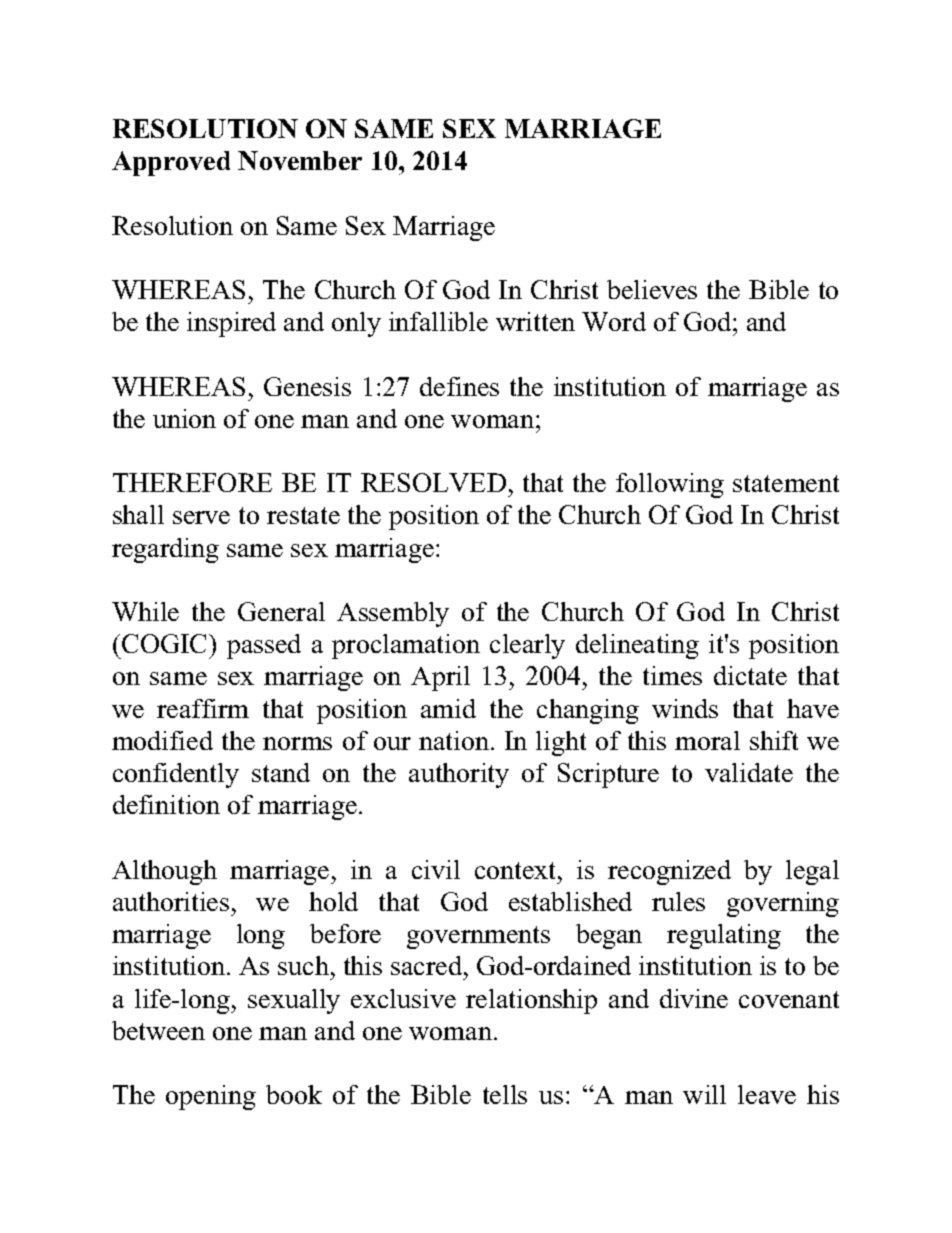  What do you see at coordinates (176, 775) in the page?
I see `confidently` at bounding box center [176, 775].
